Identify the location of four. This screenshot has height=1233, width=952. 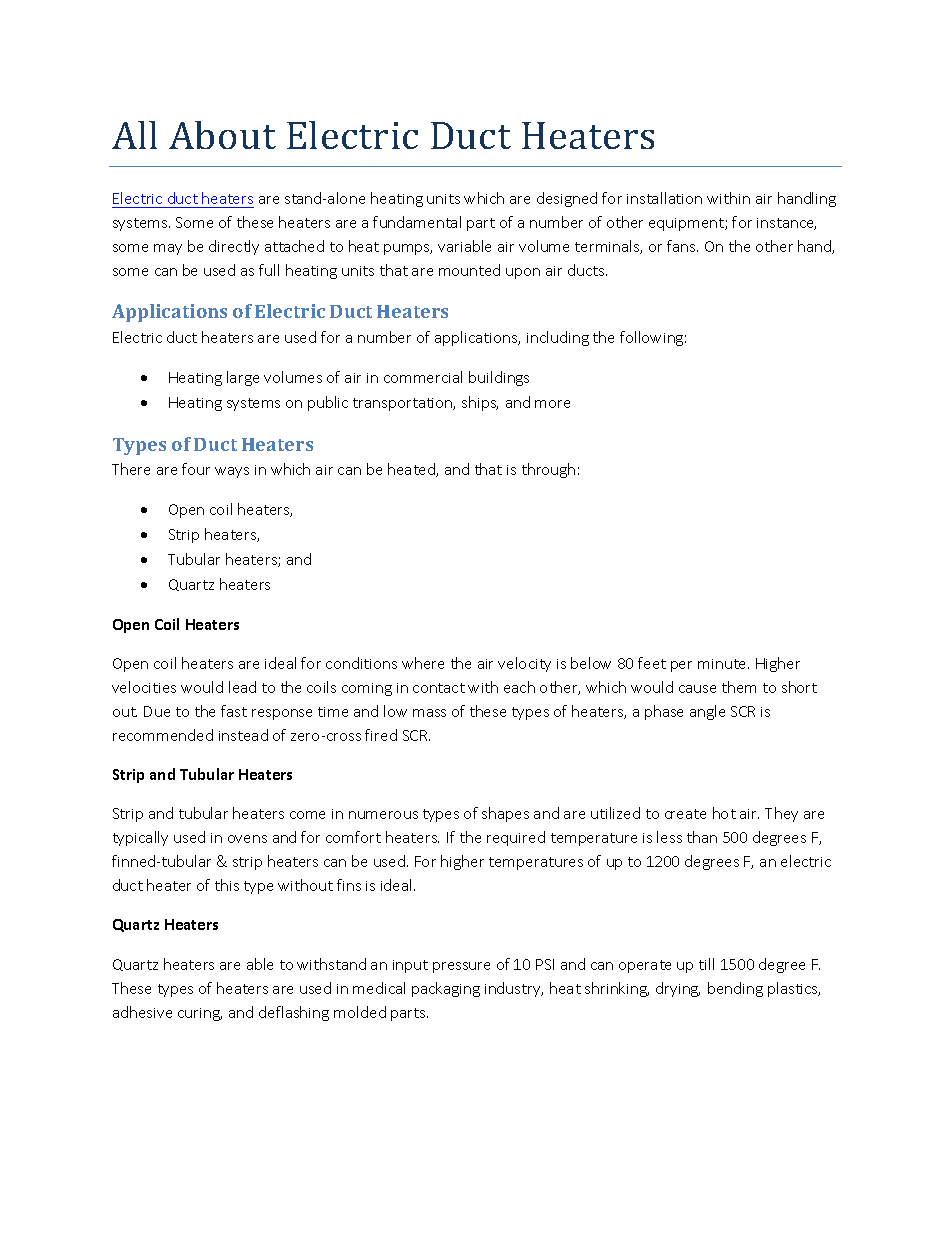
(196, 469).
